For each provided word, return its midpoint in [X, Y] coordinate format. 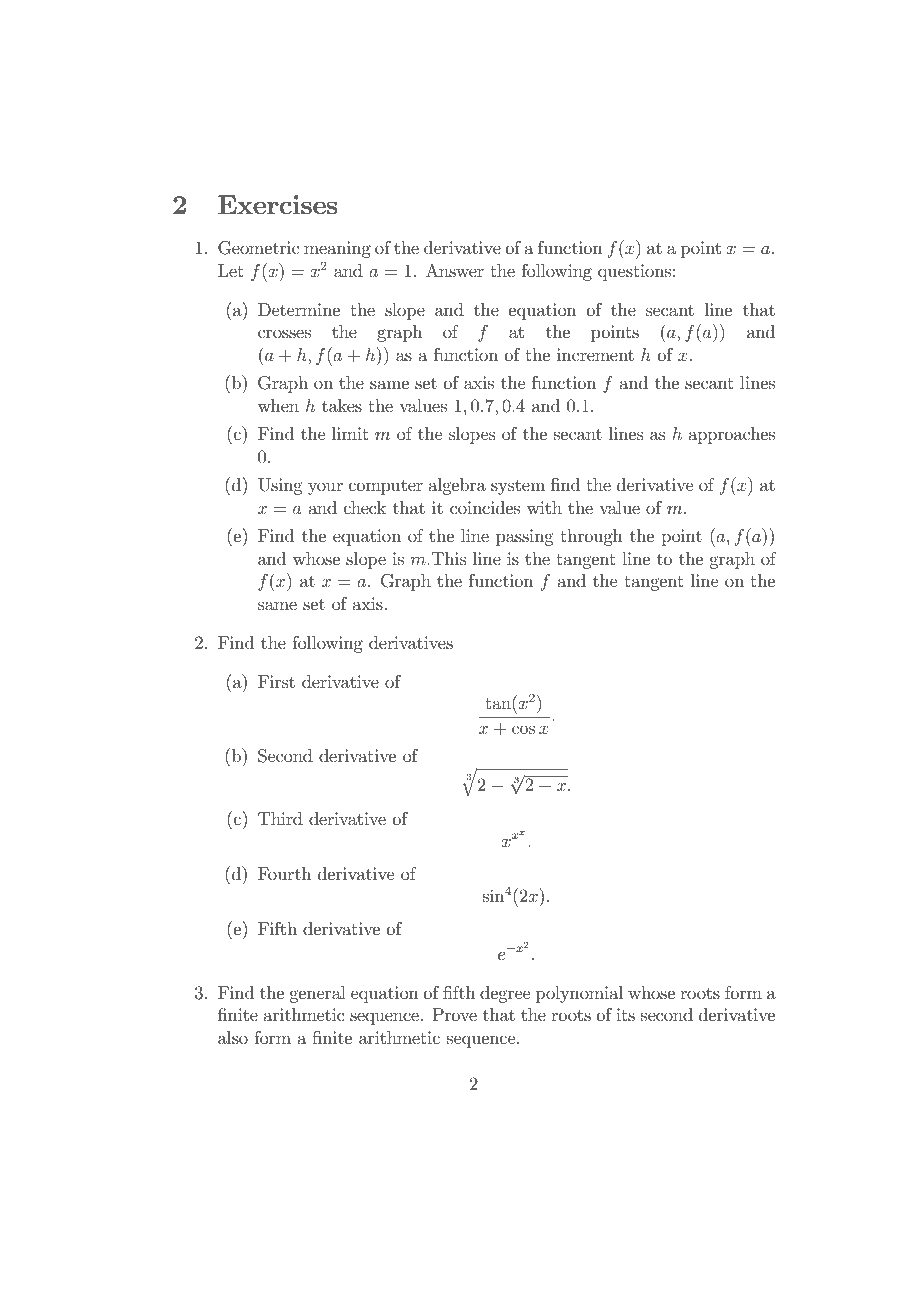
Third [280, 818]
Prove [454, 1014]
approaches [732, 435]
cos [523, 729]
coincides [485, 508]
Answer [455, 270]
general [318, 994]
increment [595, 354]
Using [280, 486]
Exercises [277, 204]
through [591, 537]
